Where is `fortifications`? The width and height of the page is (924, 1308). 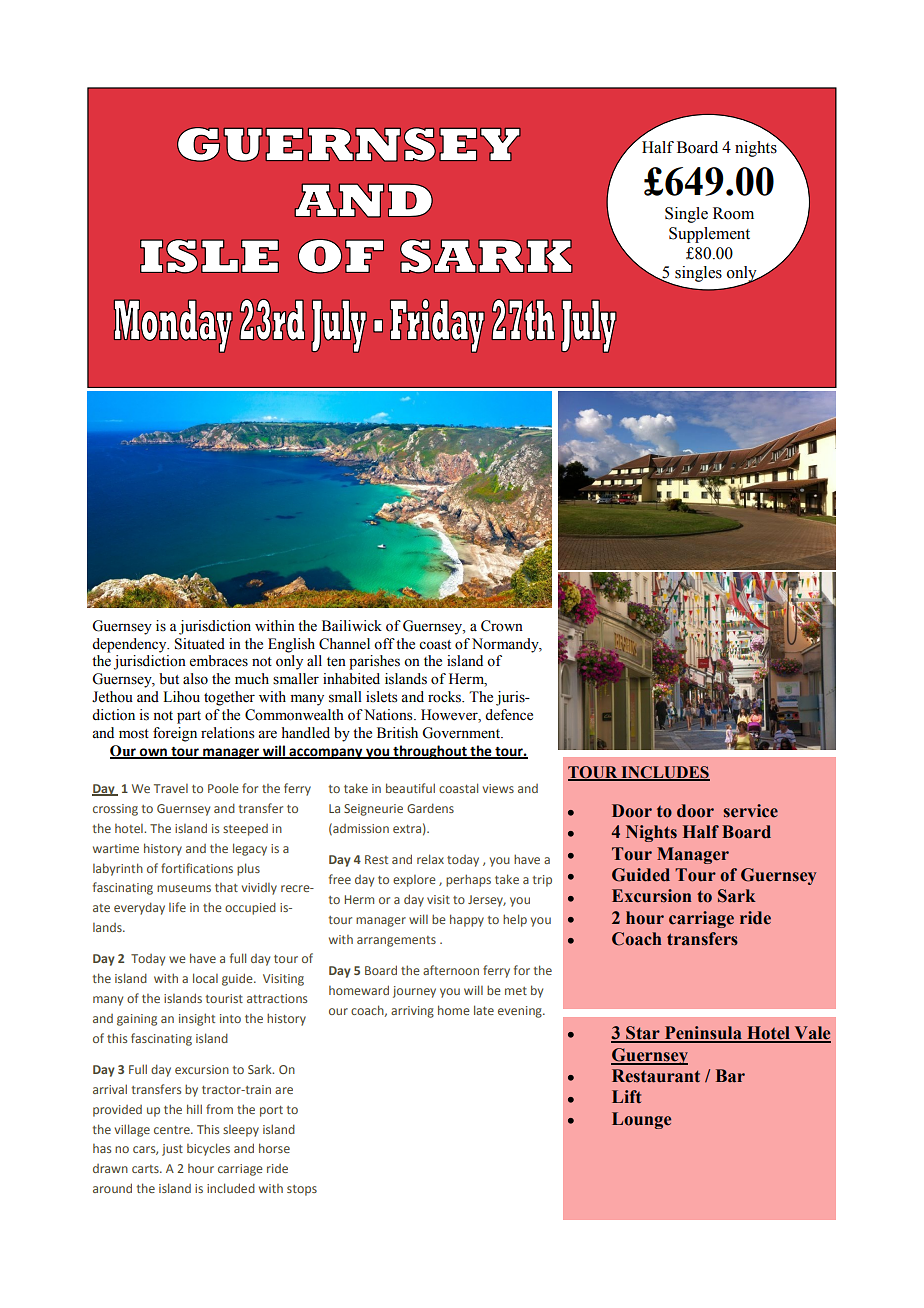 fortifications is located at coordinates (197, 868).
